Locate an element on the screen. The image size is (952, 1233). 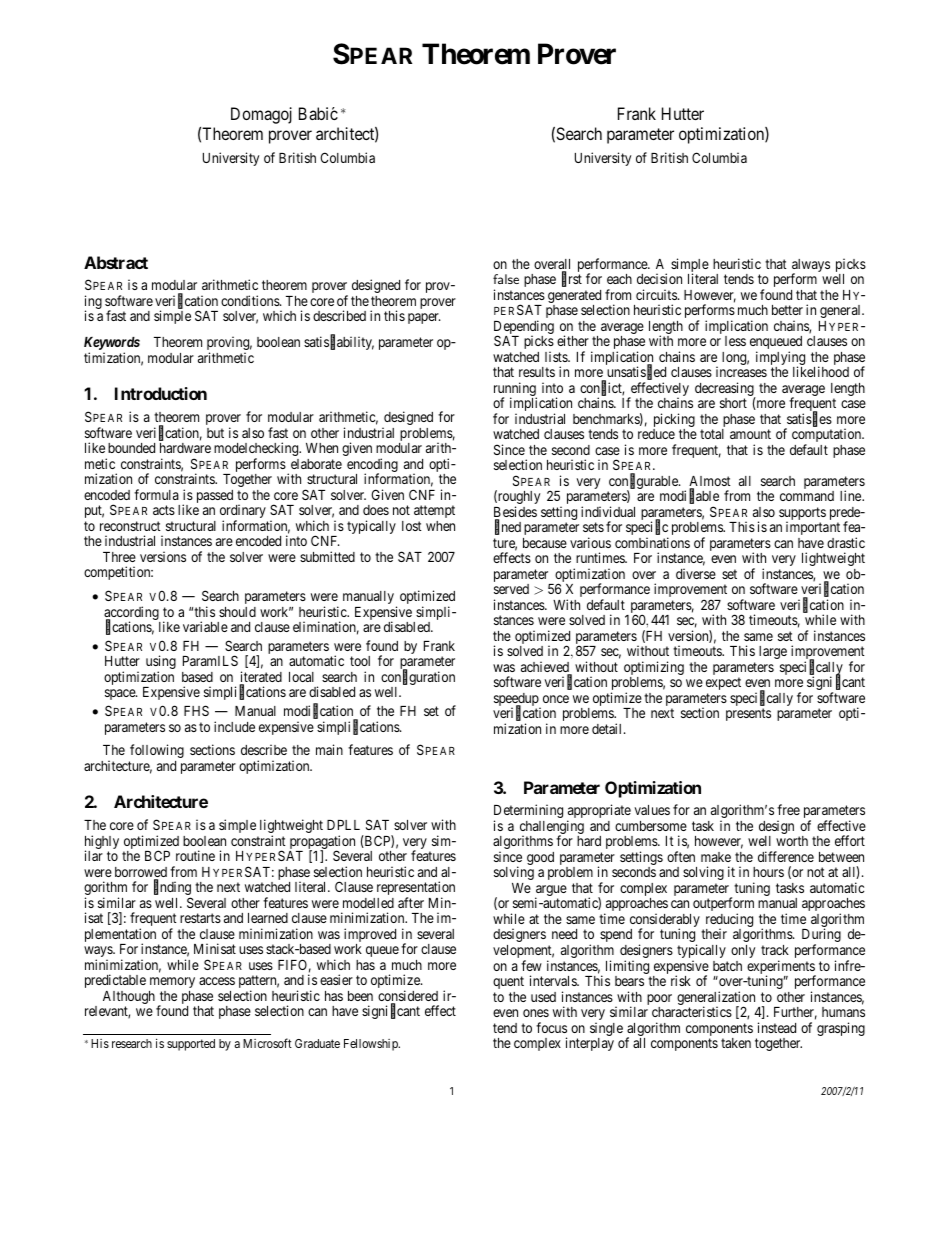
conditions is located at coordinates (251, 300).
